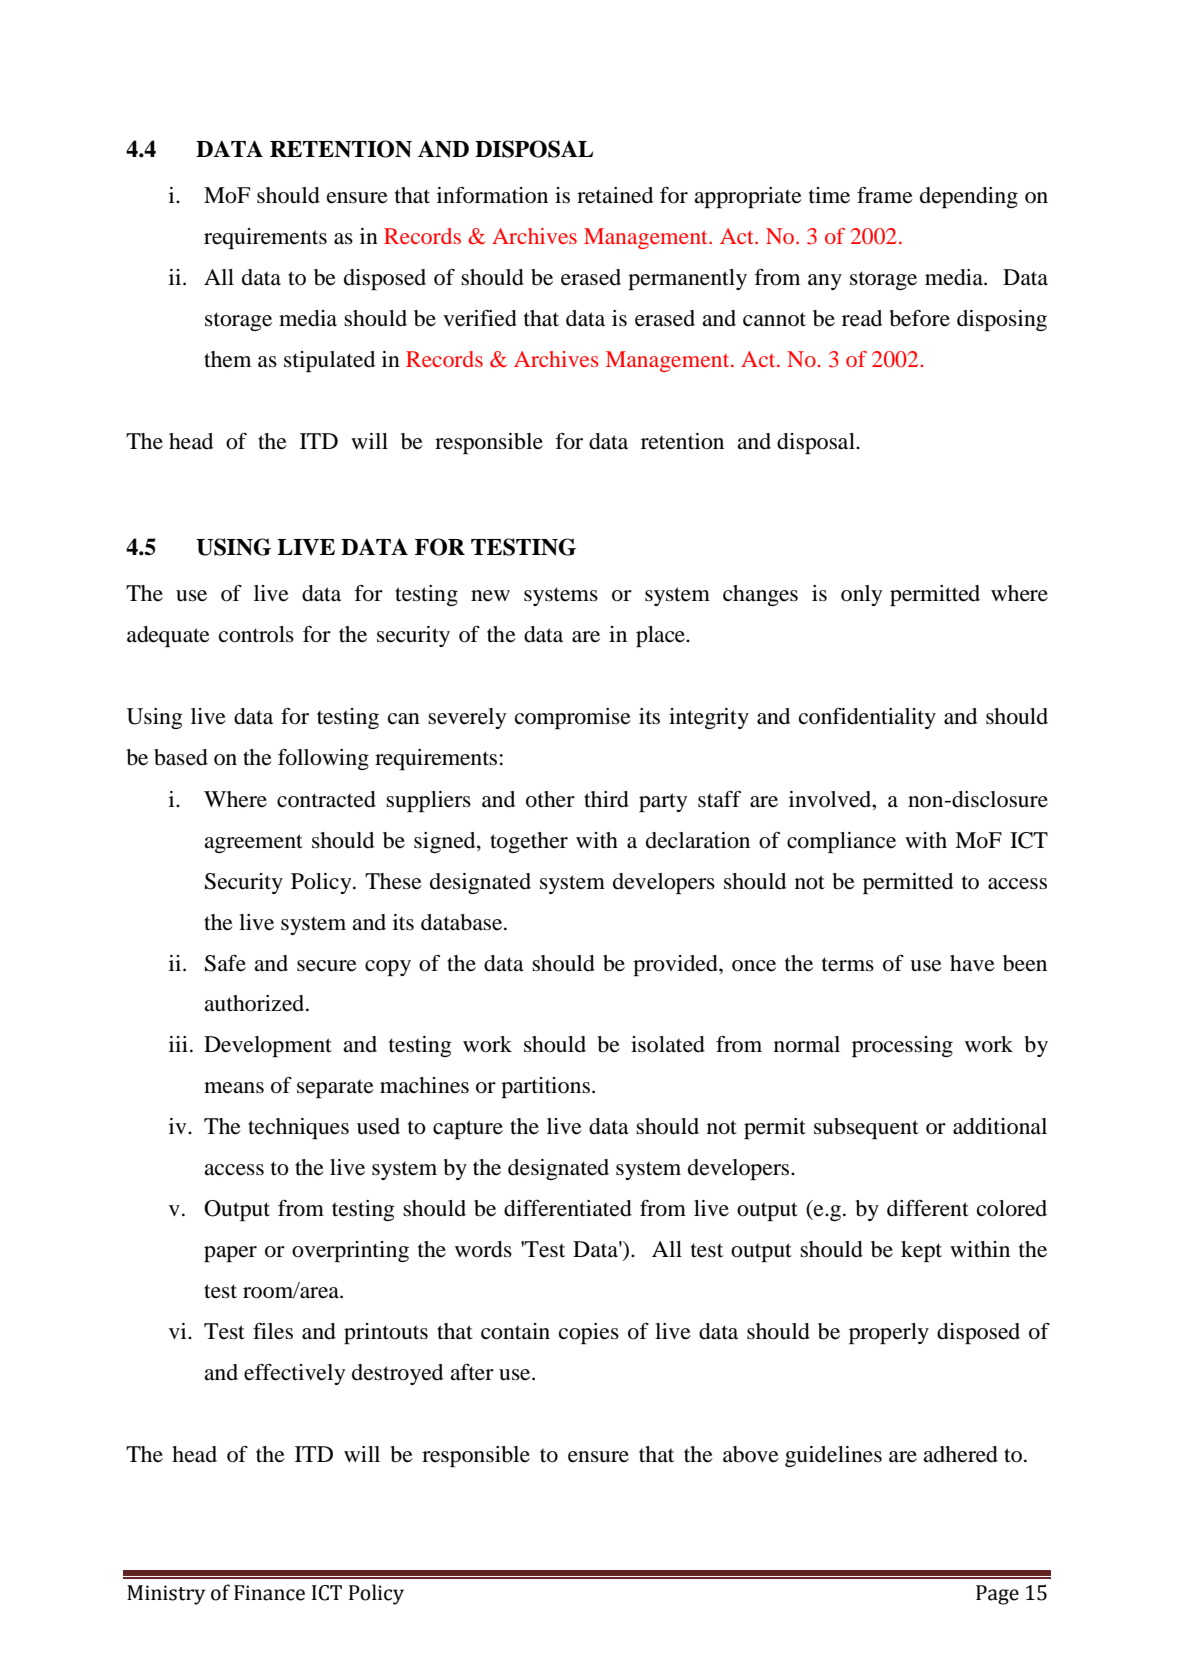  What do you see at coordinates (230, 1254) in the screenshot?
I see `paper` at bounding box center [230, 1254].
